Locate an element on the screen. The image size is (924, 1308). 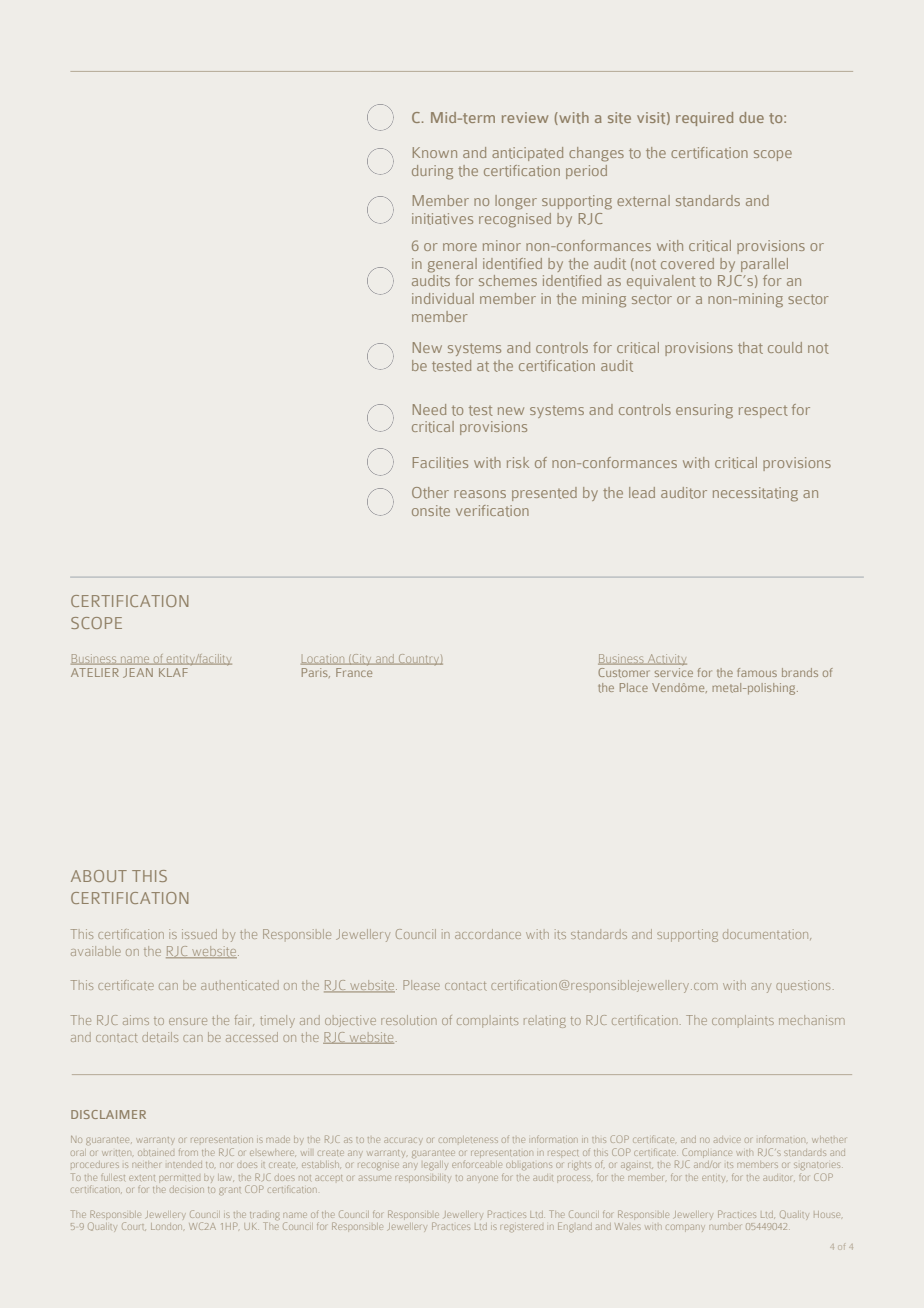
anyone is located at coordinates (482, 1178).
